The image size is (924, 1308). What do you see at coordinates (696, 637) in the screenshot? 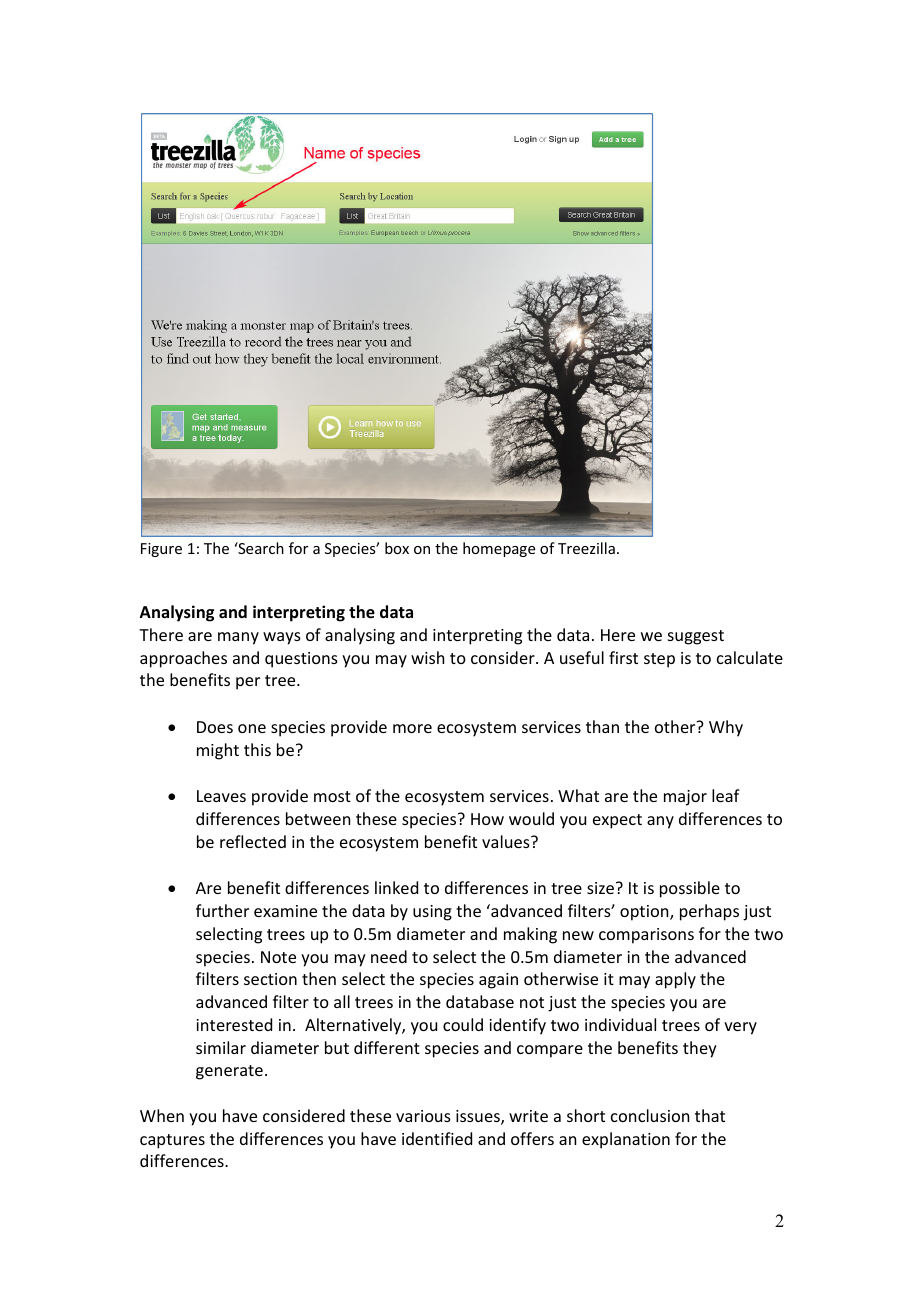
I see `suggest` at bounding box center [696, 637].
